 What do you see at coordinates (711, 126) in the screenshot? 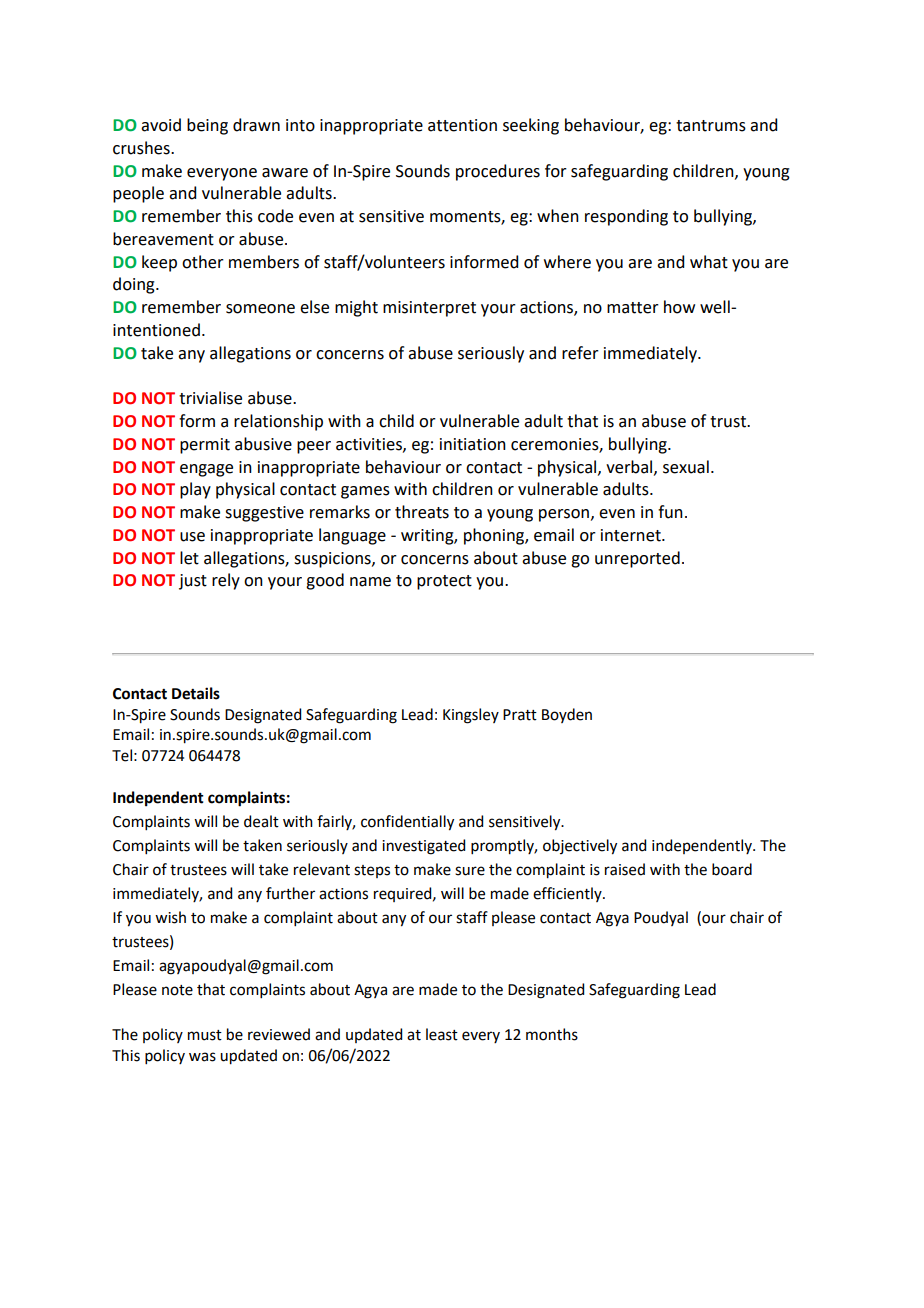
I see `tantrums` at bounding box center [711, 126].
